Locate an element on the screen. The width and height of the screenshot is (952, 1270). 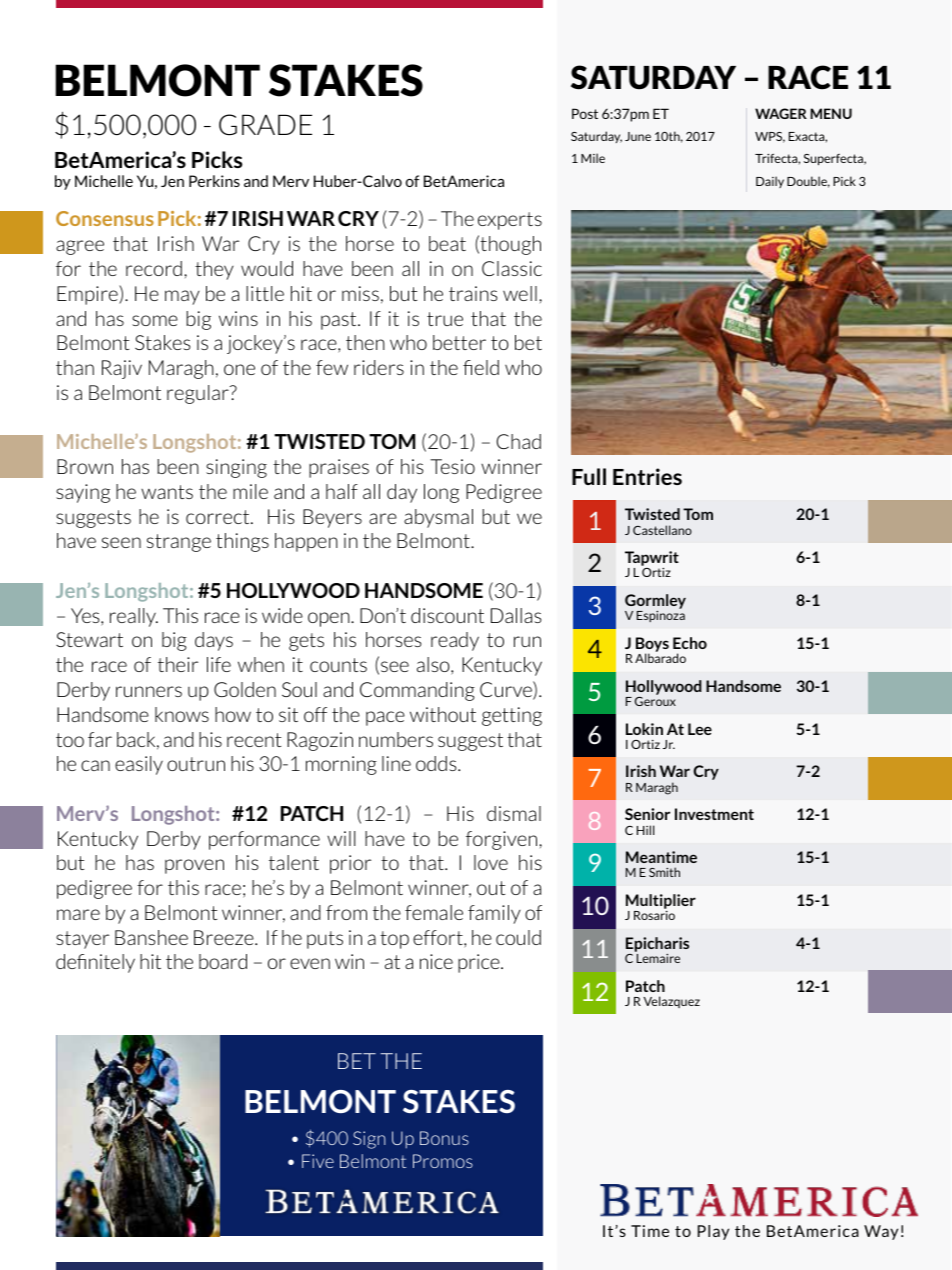
Velazquez is located at coordinates (671, 1002).
